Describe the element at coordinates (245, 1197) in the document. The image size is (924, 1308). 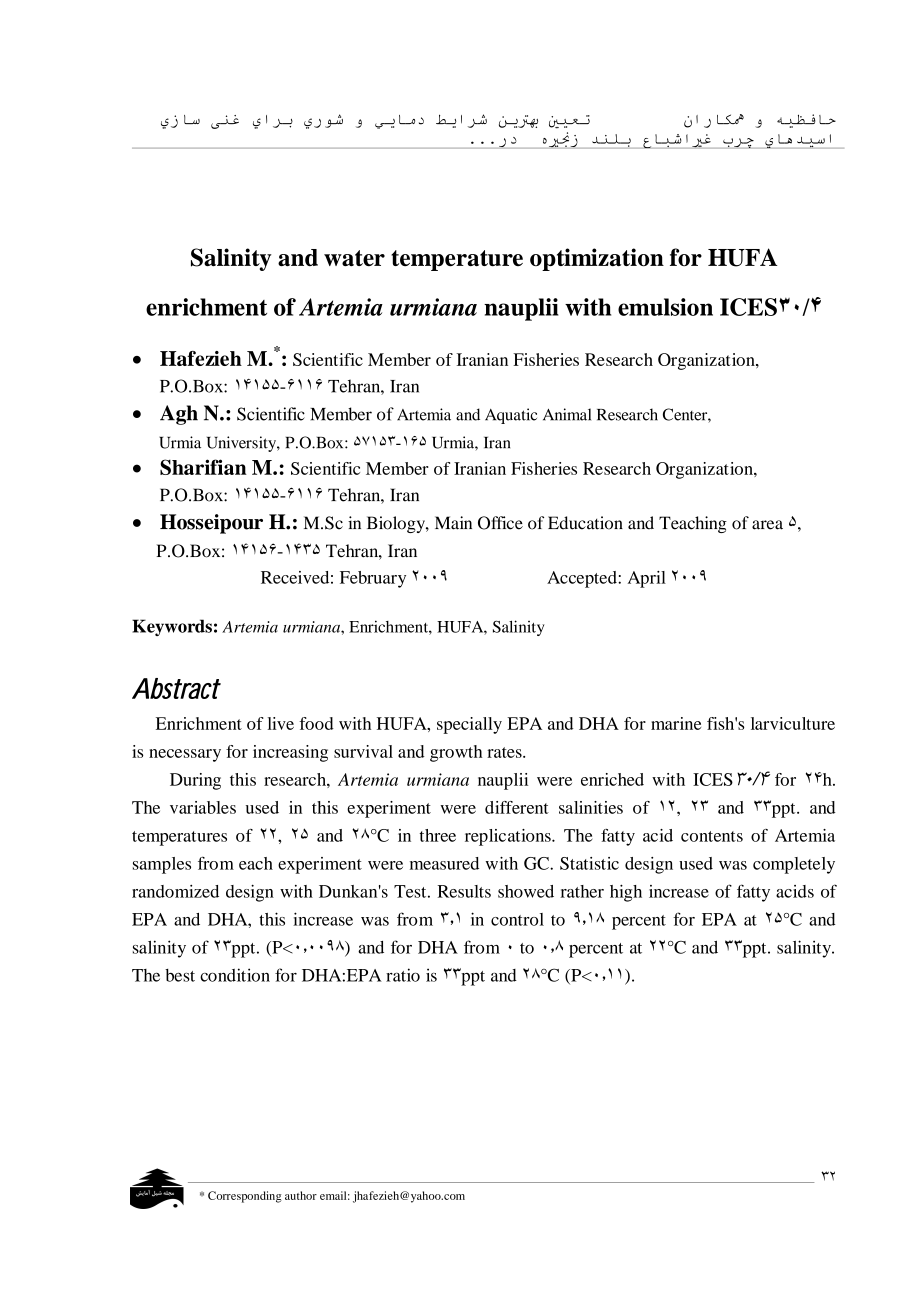
I see `Corresponding` at that location.
